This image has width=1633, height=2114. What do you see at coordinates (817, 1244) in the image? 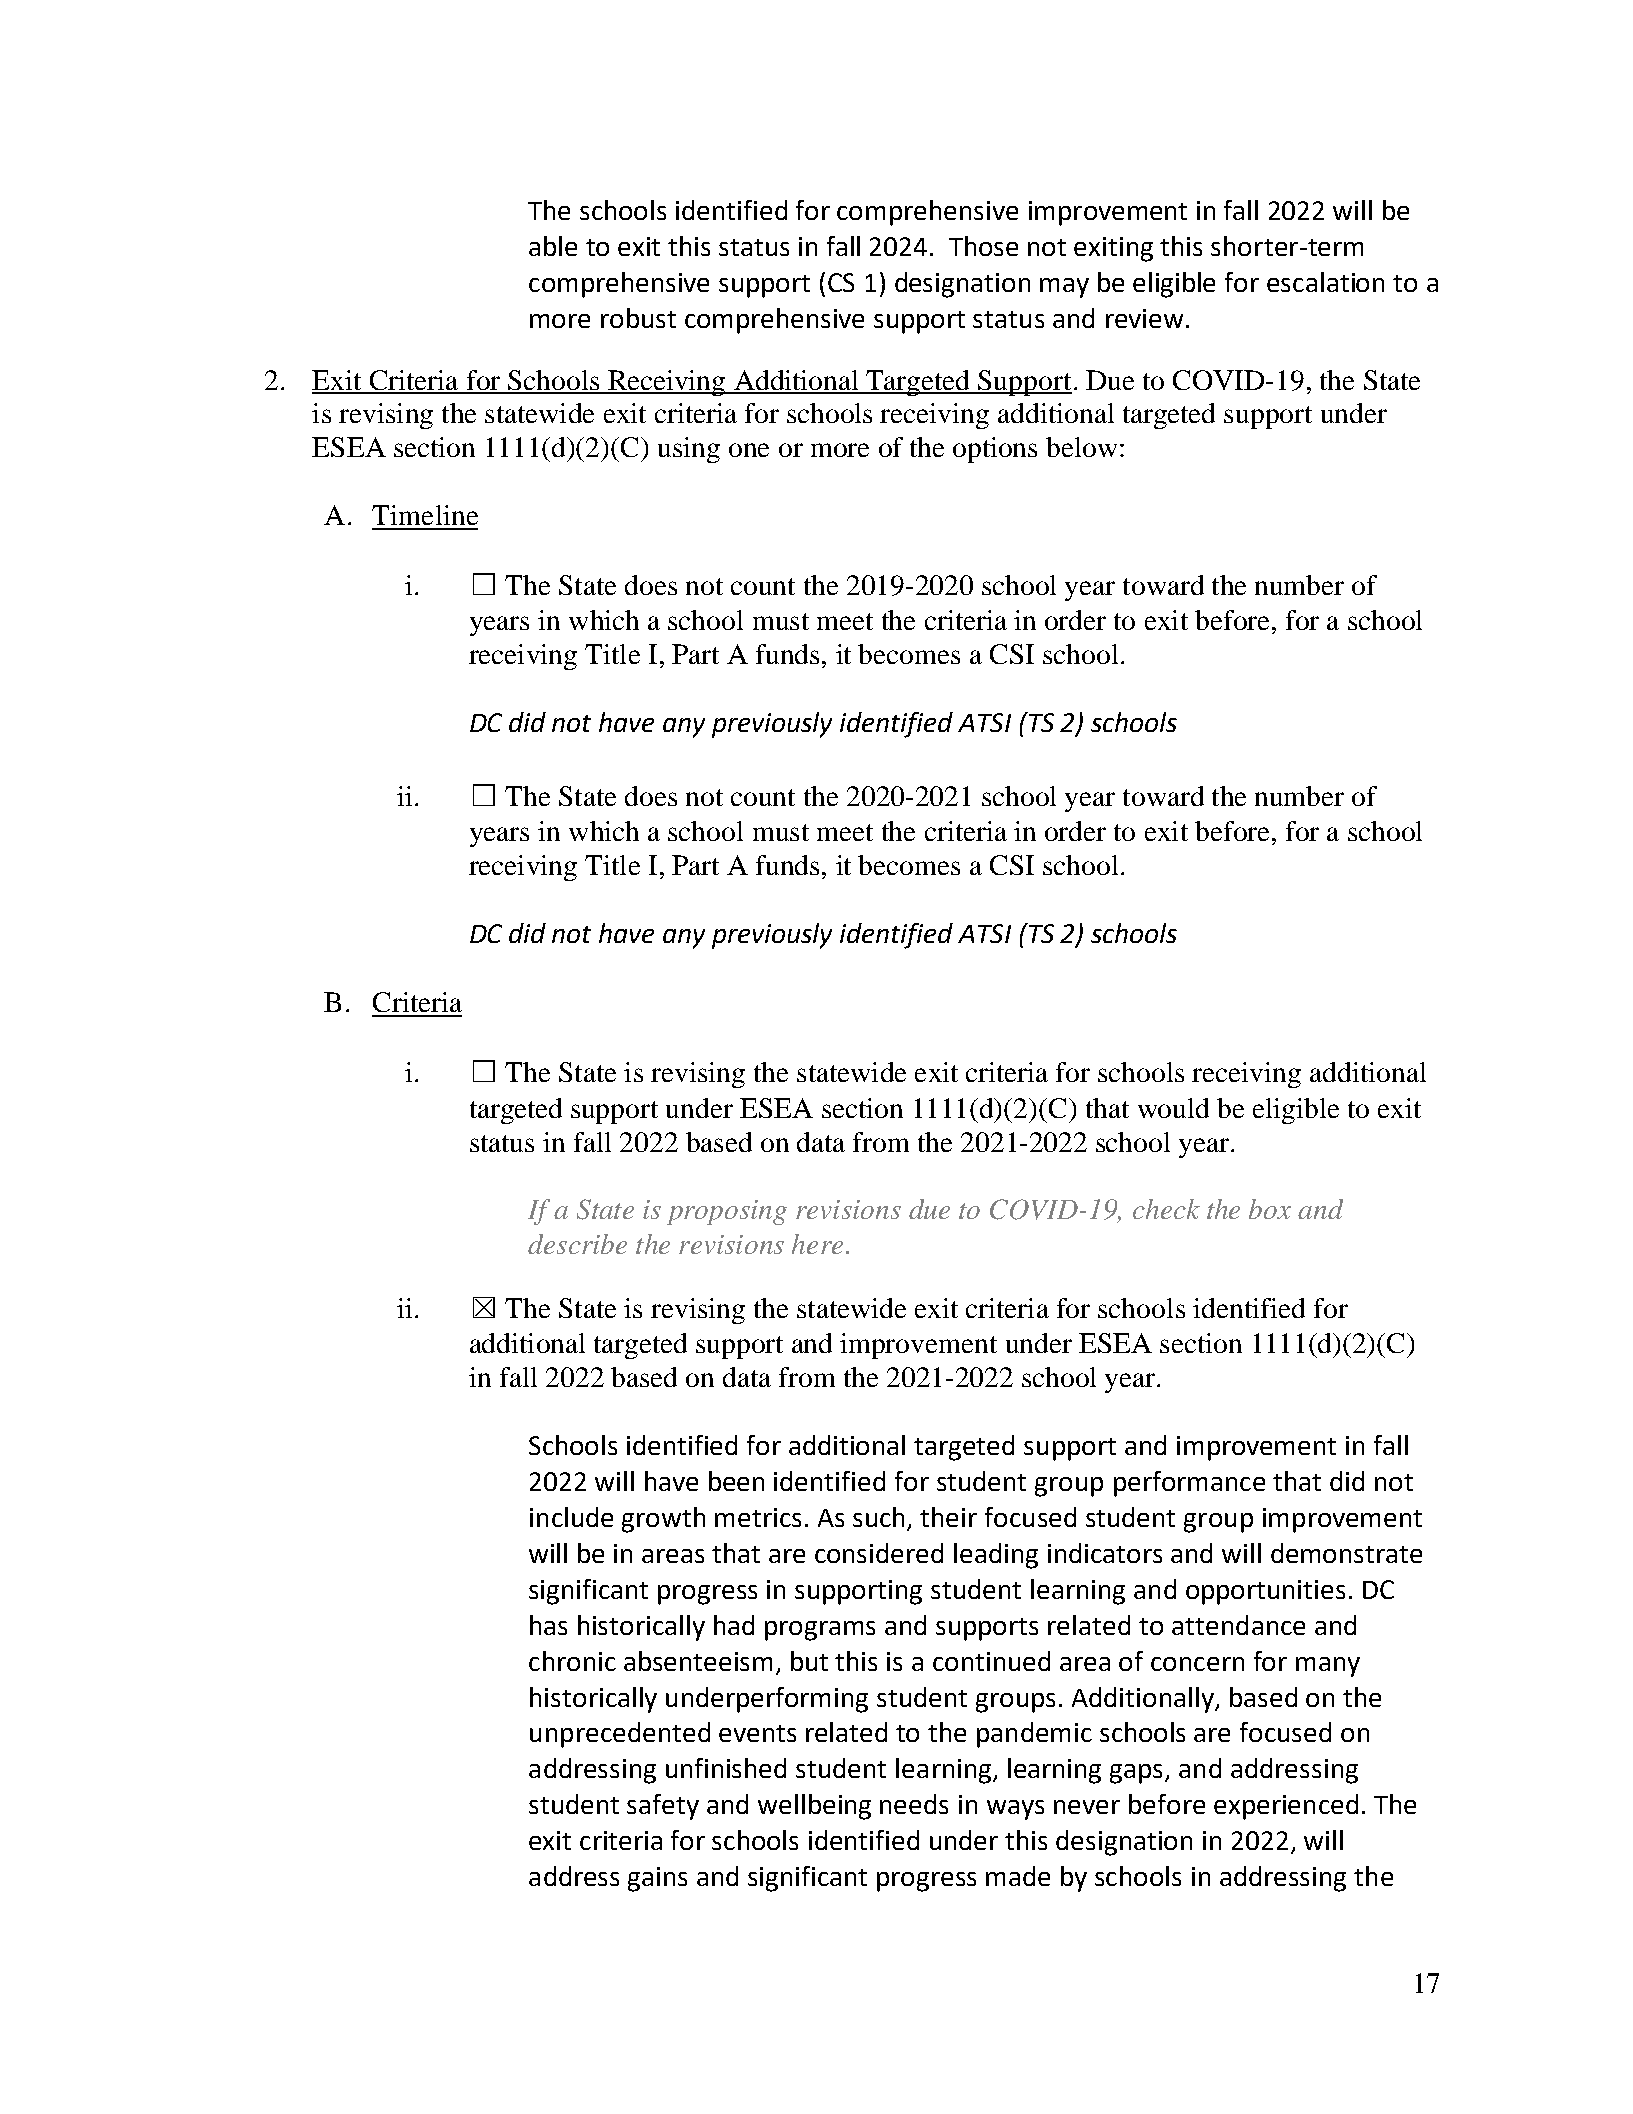
I see `here` at bounding box center [817, 1244].
